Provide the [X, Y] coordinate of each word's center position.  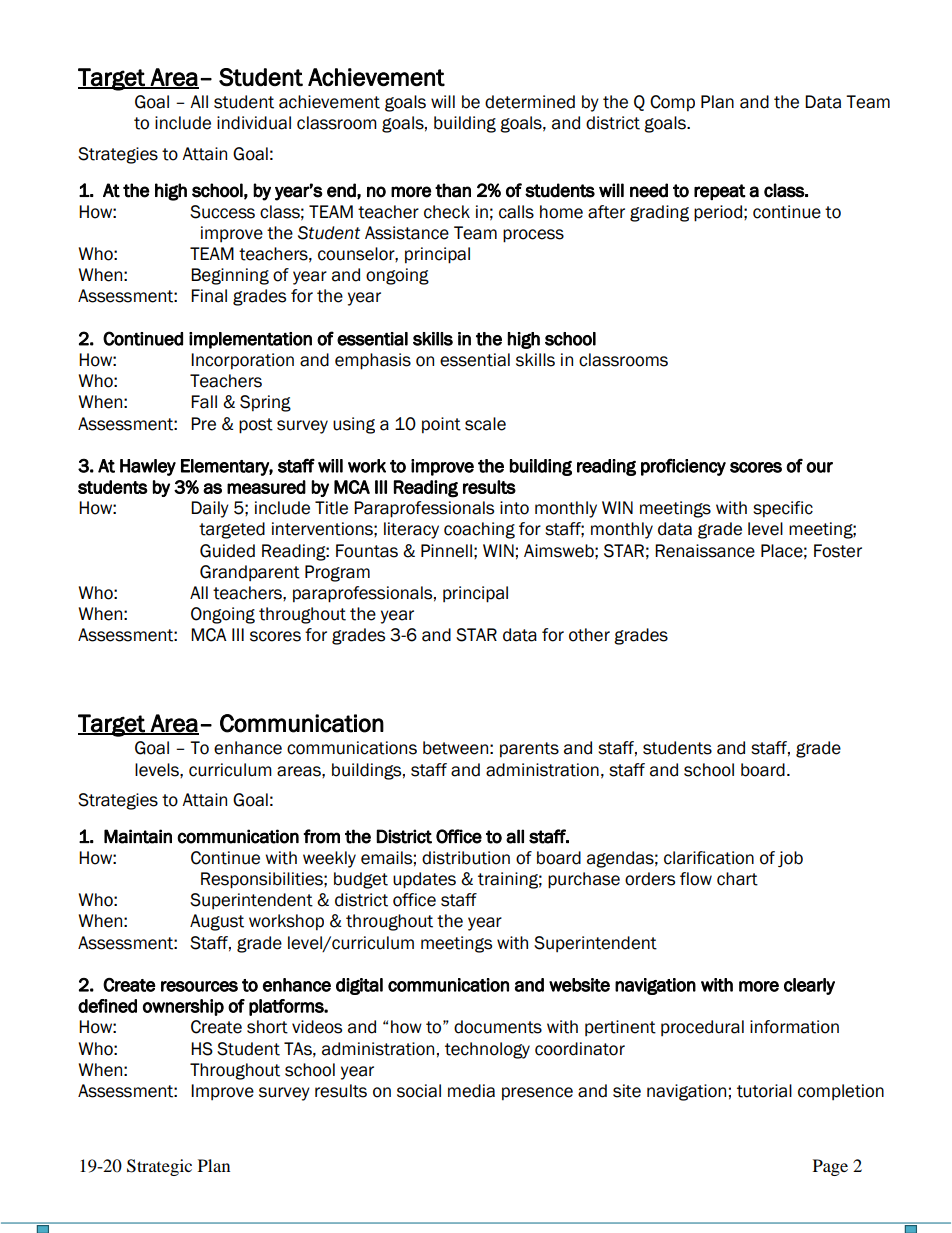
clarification [709, 858]
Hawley [148, 467]
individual [254, 123]
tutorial [764, 1091]
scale [485, 424]
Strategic [159, 1167]
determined [530, 102]
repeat [720, 192]
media [471, 1091]
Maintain [138, 836]
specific [783, 509]
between [455, 748]
